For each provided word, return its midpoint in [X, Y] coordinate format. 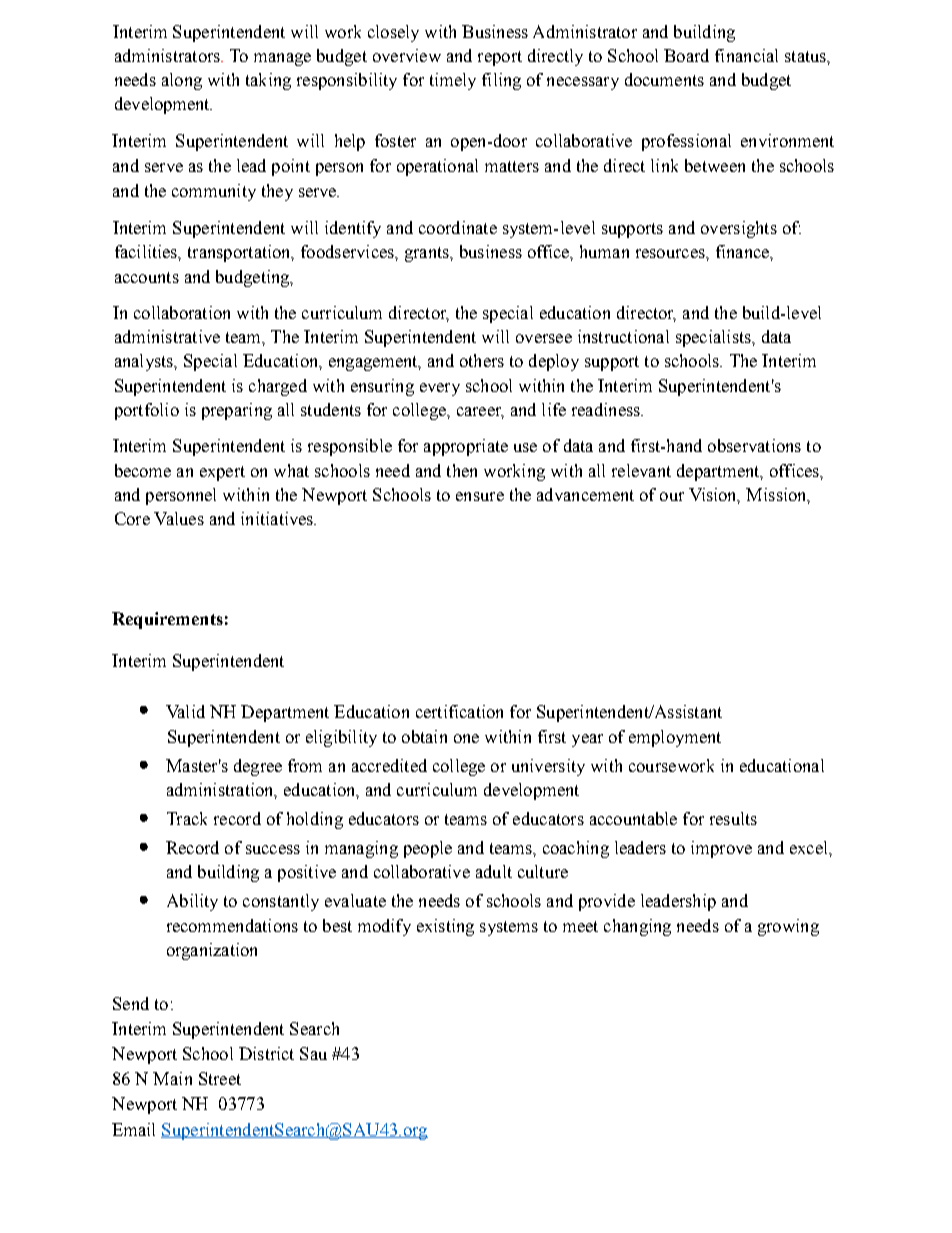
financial [746, 55]
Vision [714, 495]
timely [453, 81]
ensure [480, 496]
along [182, 81]
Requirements [167, 620]
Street [220, 1078]
